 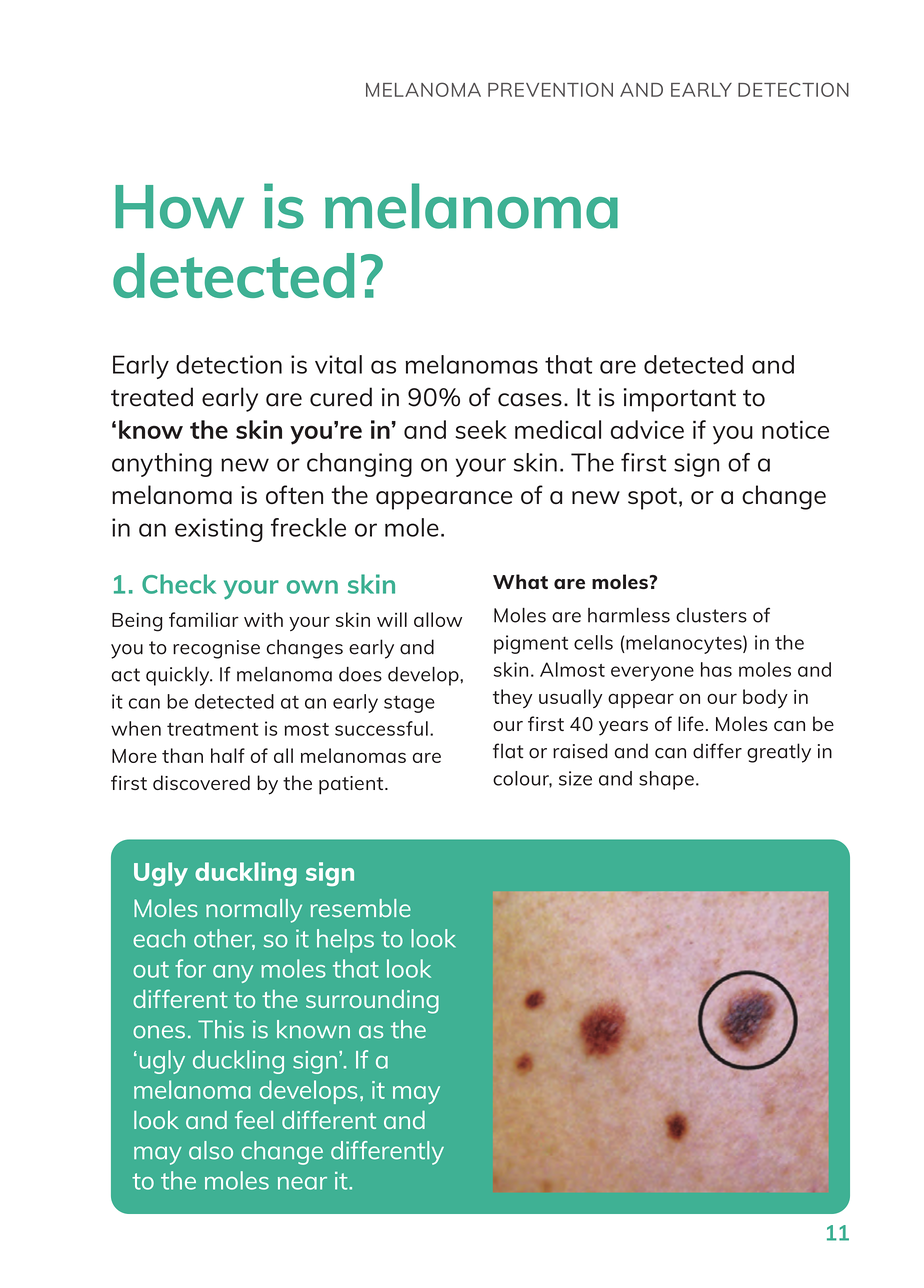 What do you see at coordinates (201, 782) in the image?
I see `discovered` at bounding box center [201, 782].
